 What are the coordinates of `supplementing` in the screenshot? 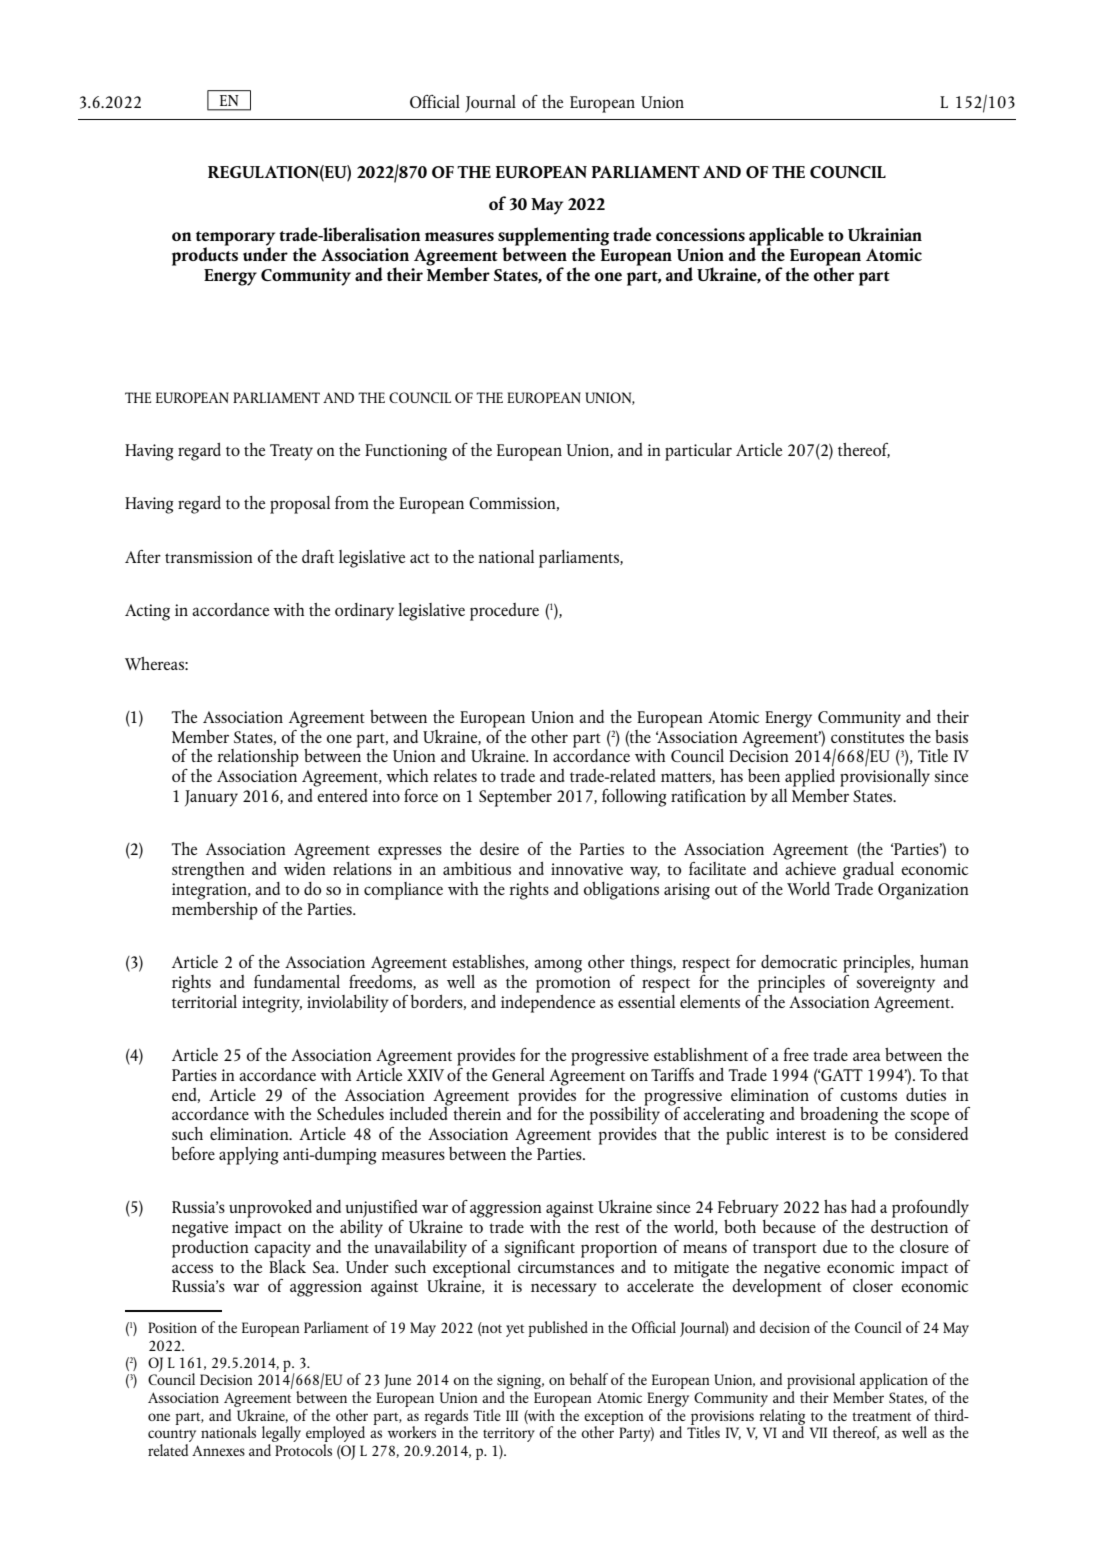 It's located at (553, 237).
